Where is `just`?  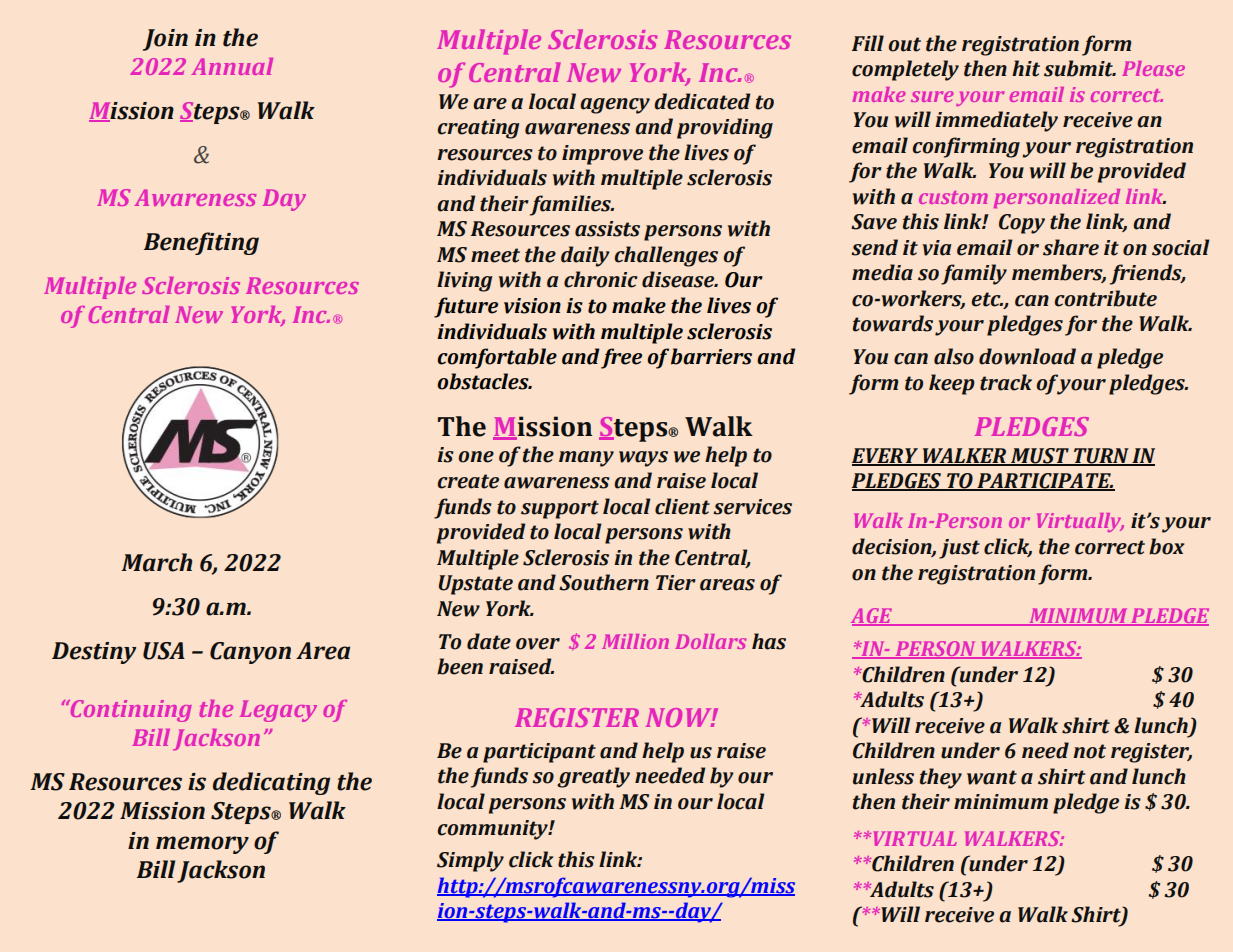 just is located at coordinates (959, 549).
